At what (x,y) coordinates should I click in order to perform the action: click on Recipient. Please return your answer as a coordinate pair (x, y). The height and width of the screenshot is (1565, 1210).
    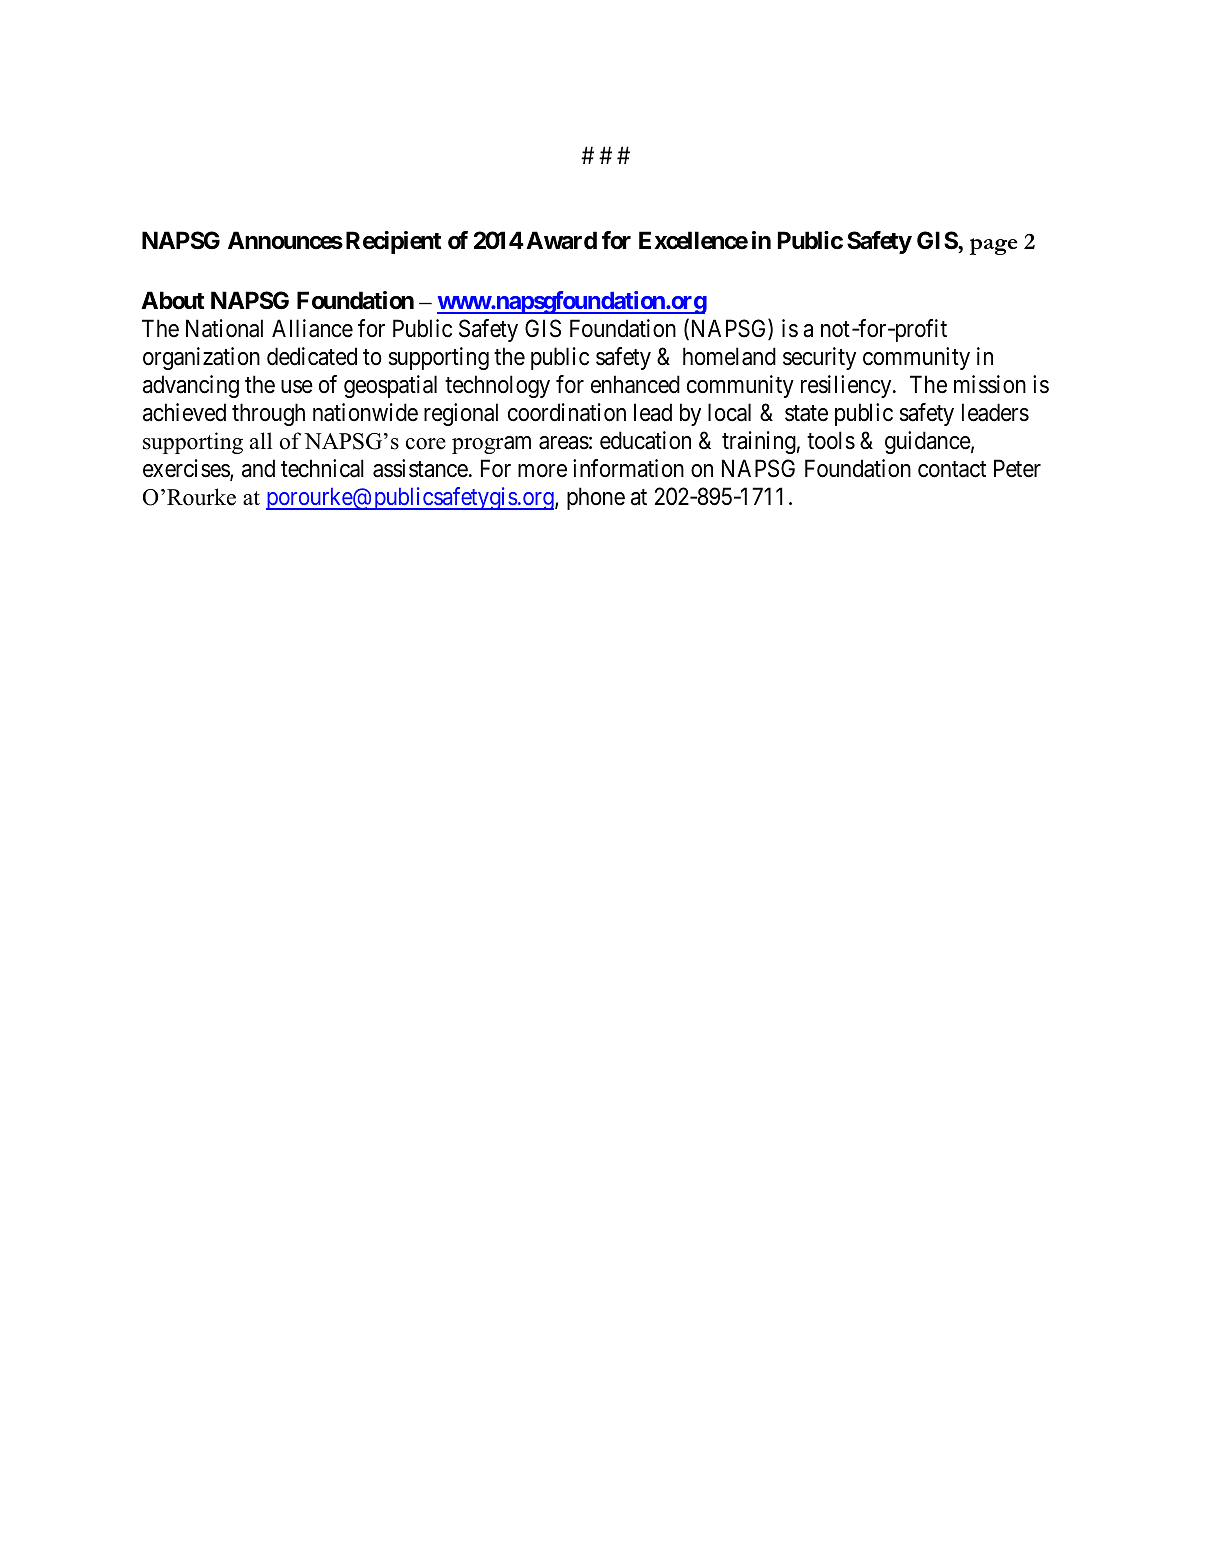
    Looking at the image, I should click on (393, 242).
